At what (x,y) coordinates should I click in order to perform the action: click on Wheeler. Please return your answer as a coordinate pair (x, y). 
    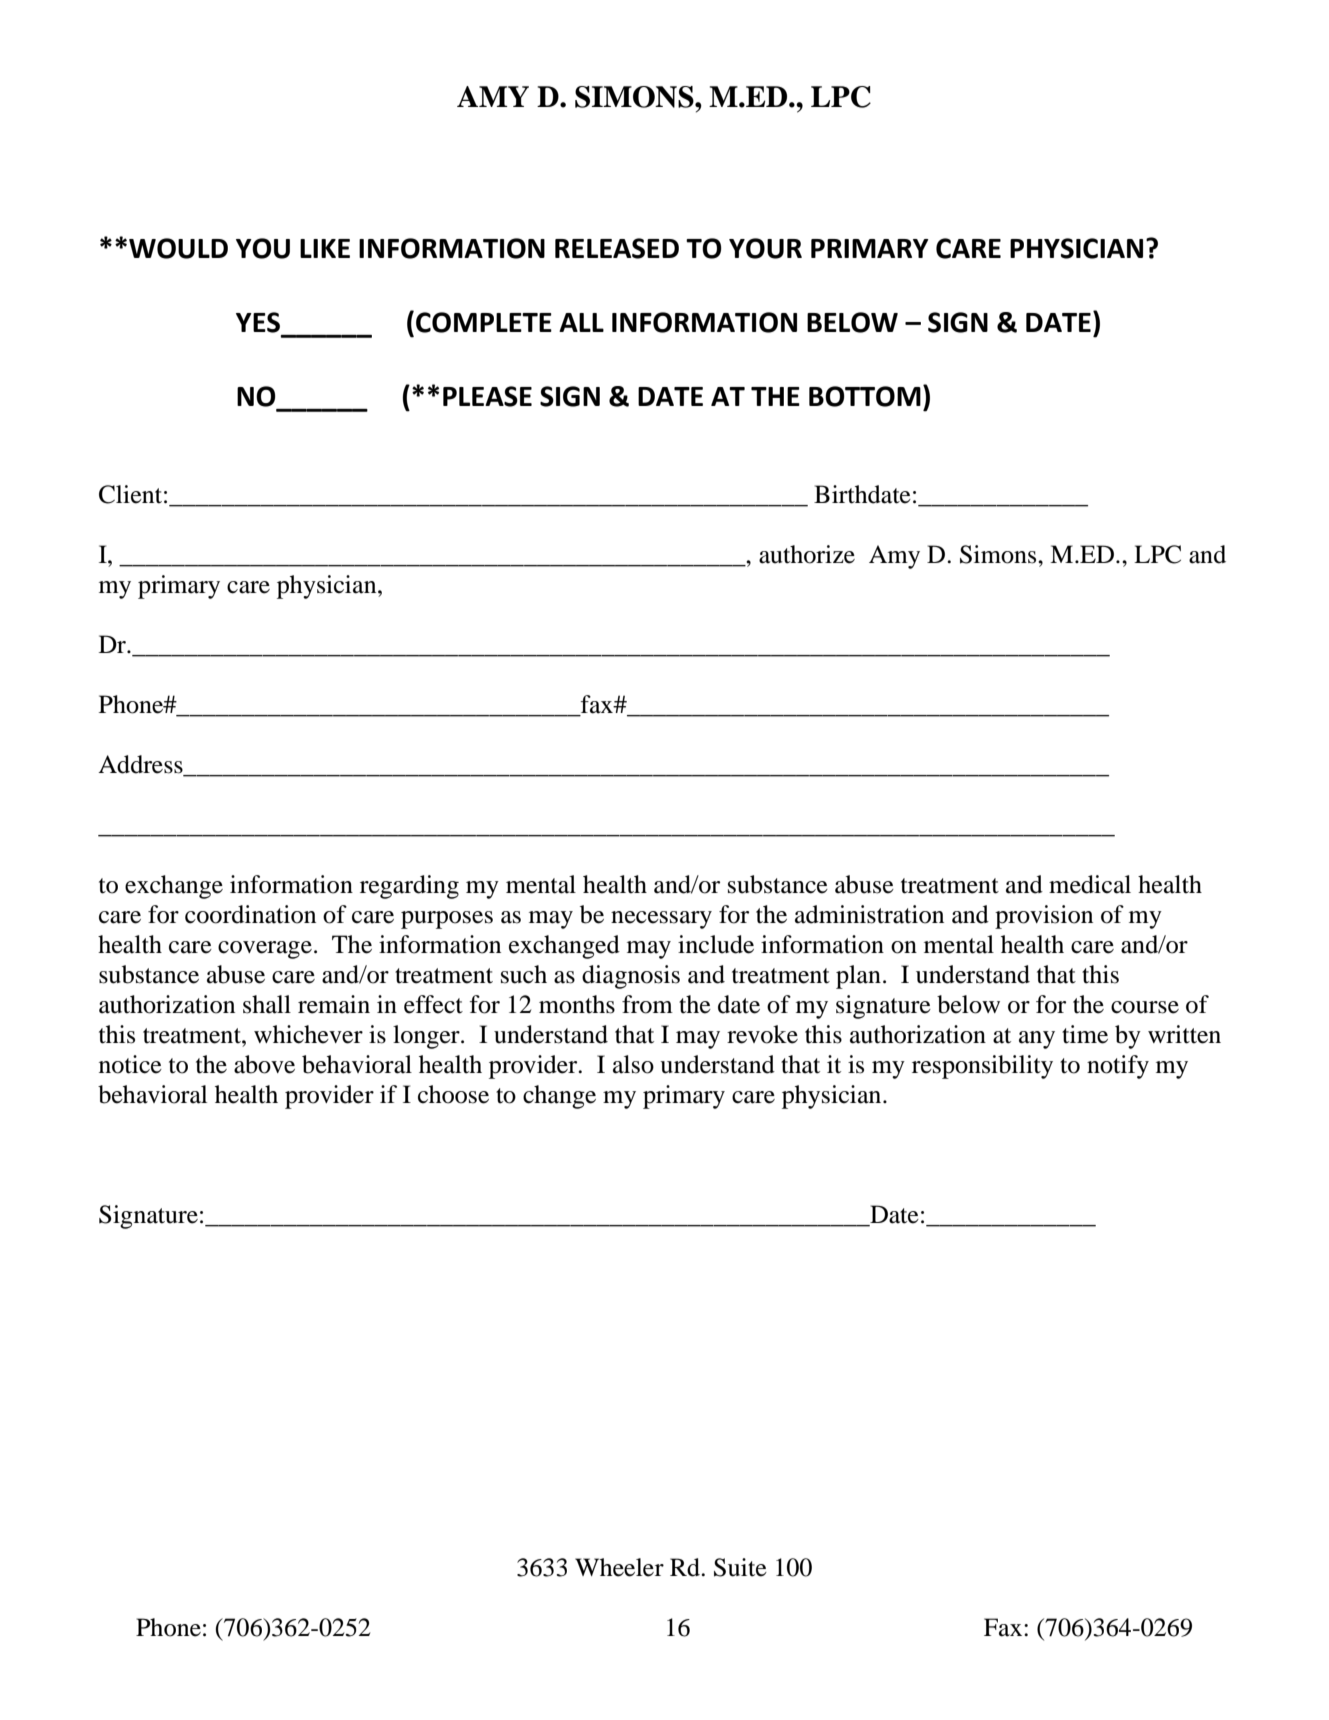
    Looking at the image, I should click on (619, 1567).
